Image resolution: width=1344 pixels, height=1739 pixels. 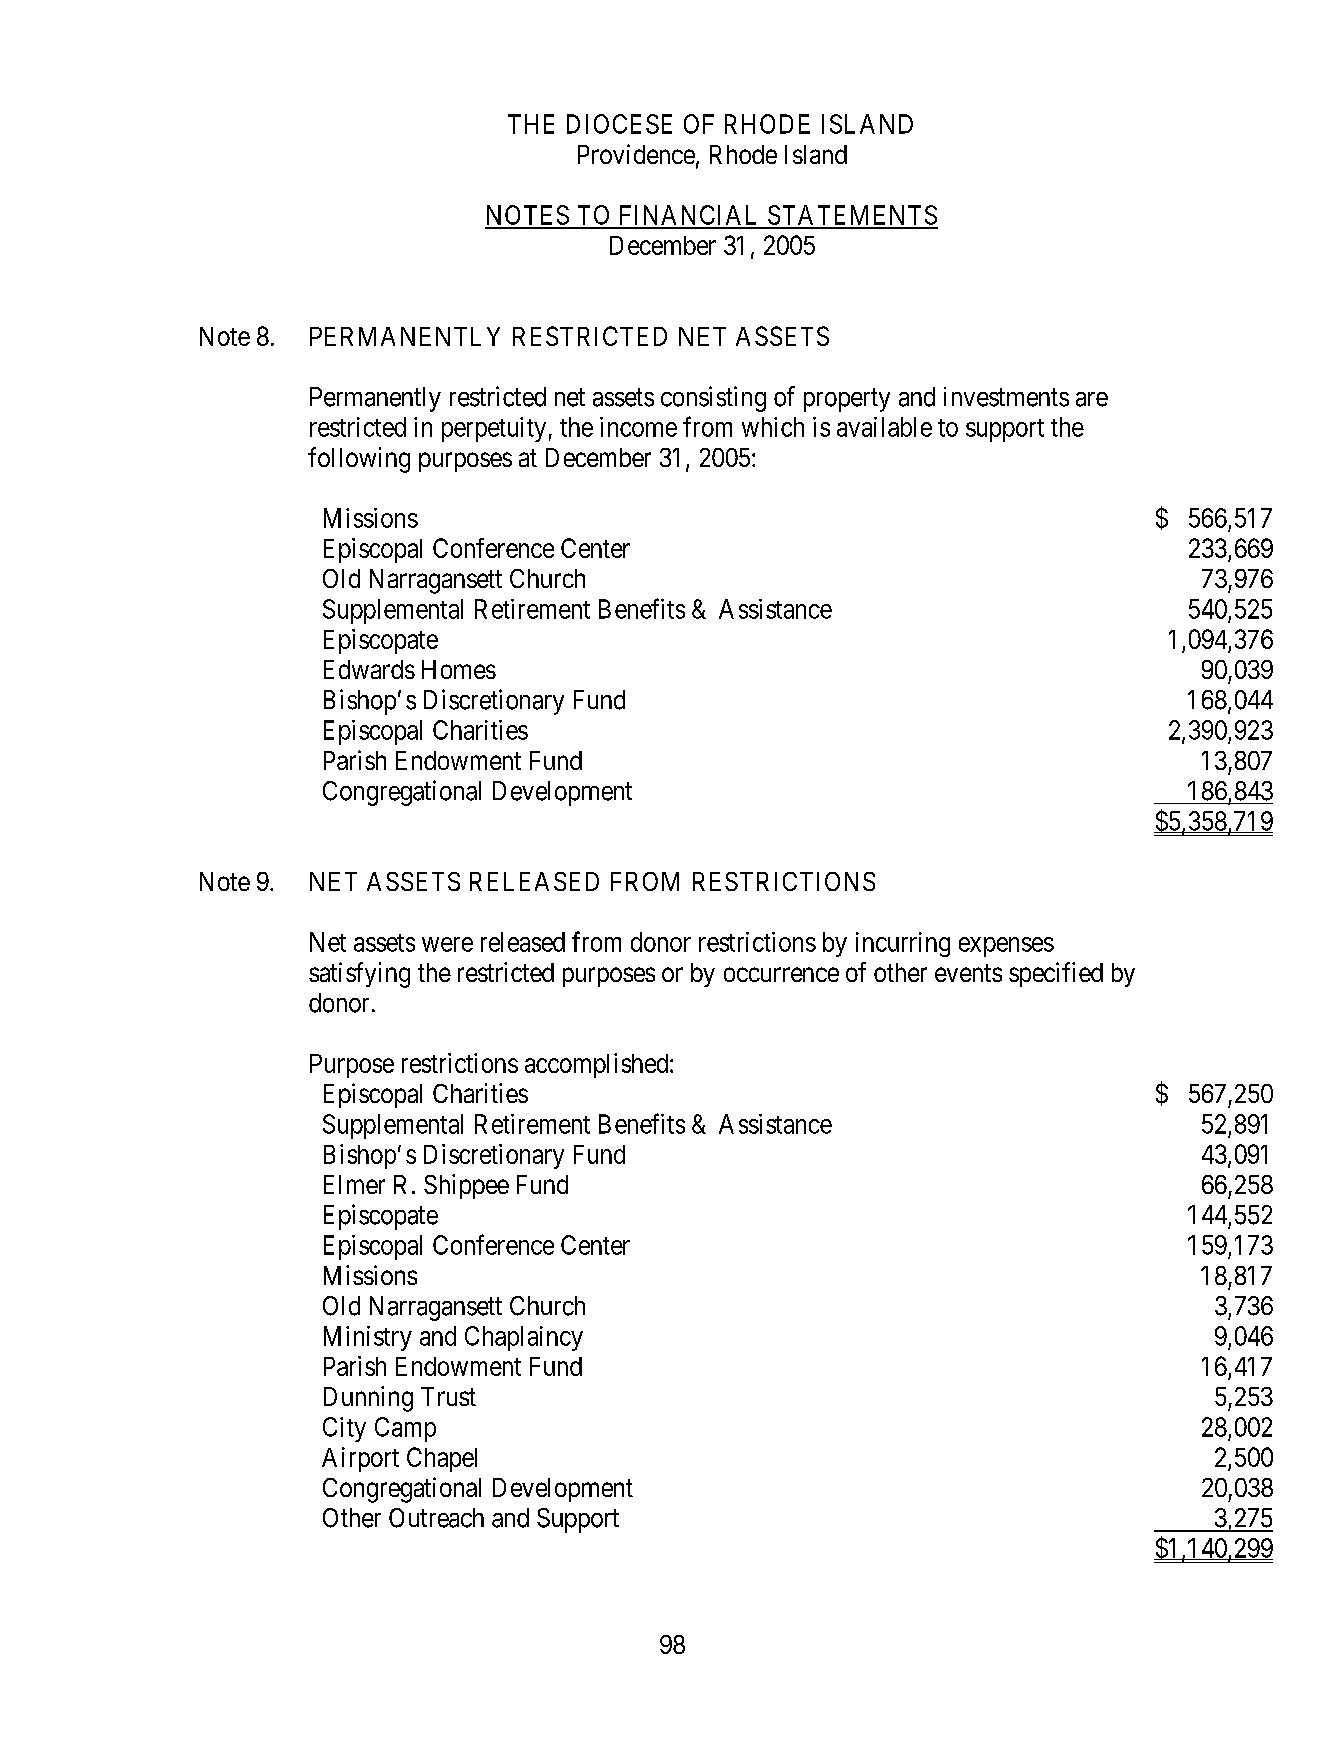 I want to click on were, so click(x=447, y=944).
